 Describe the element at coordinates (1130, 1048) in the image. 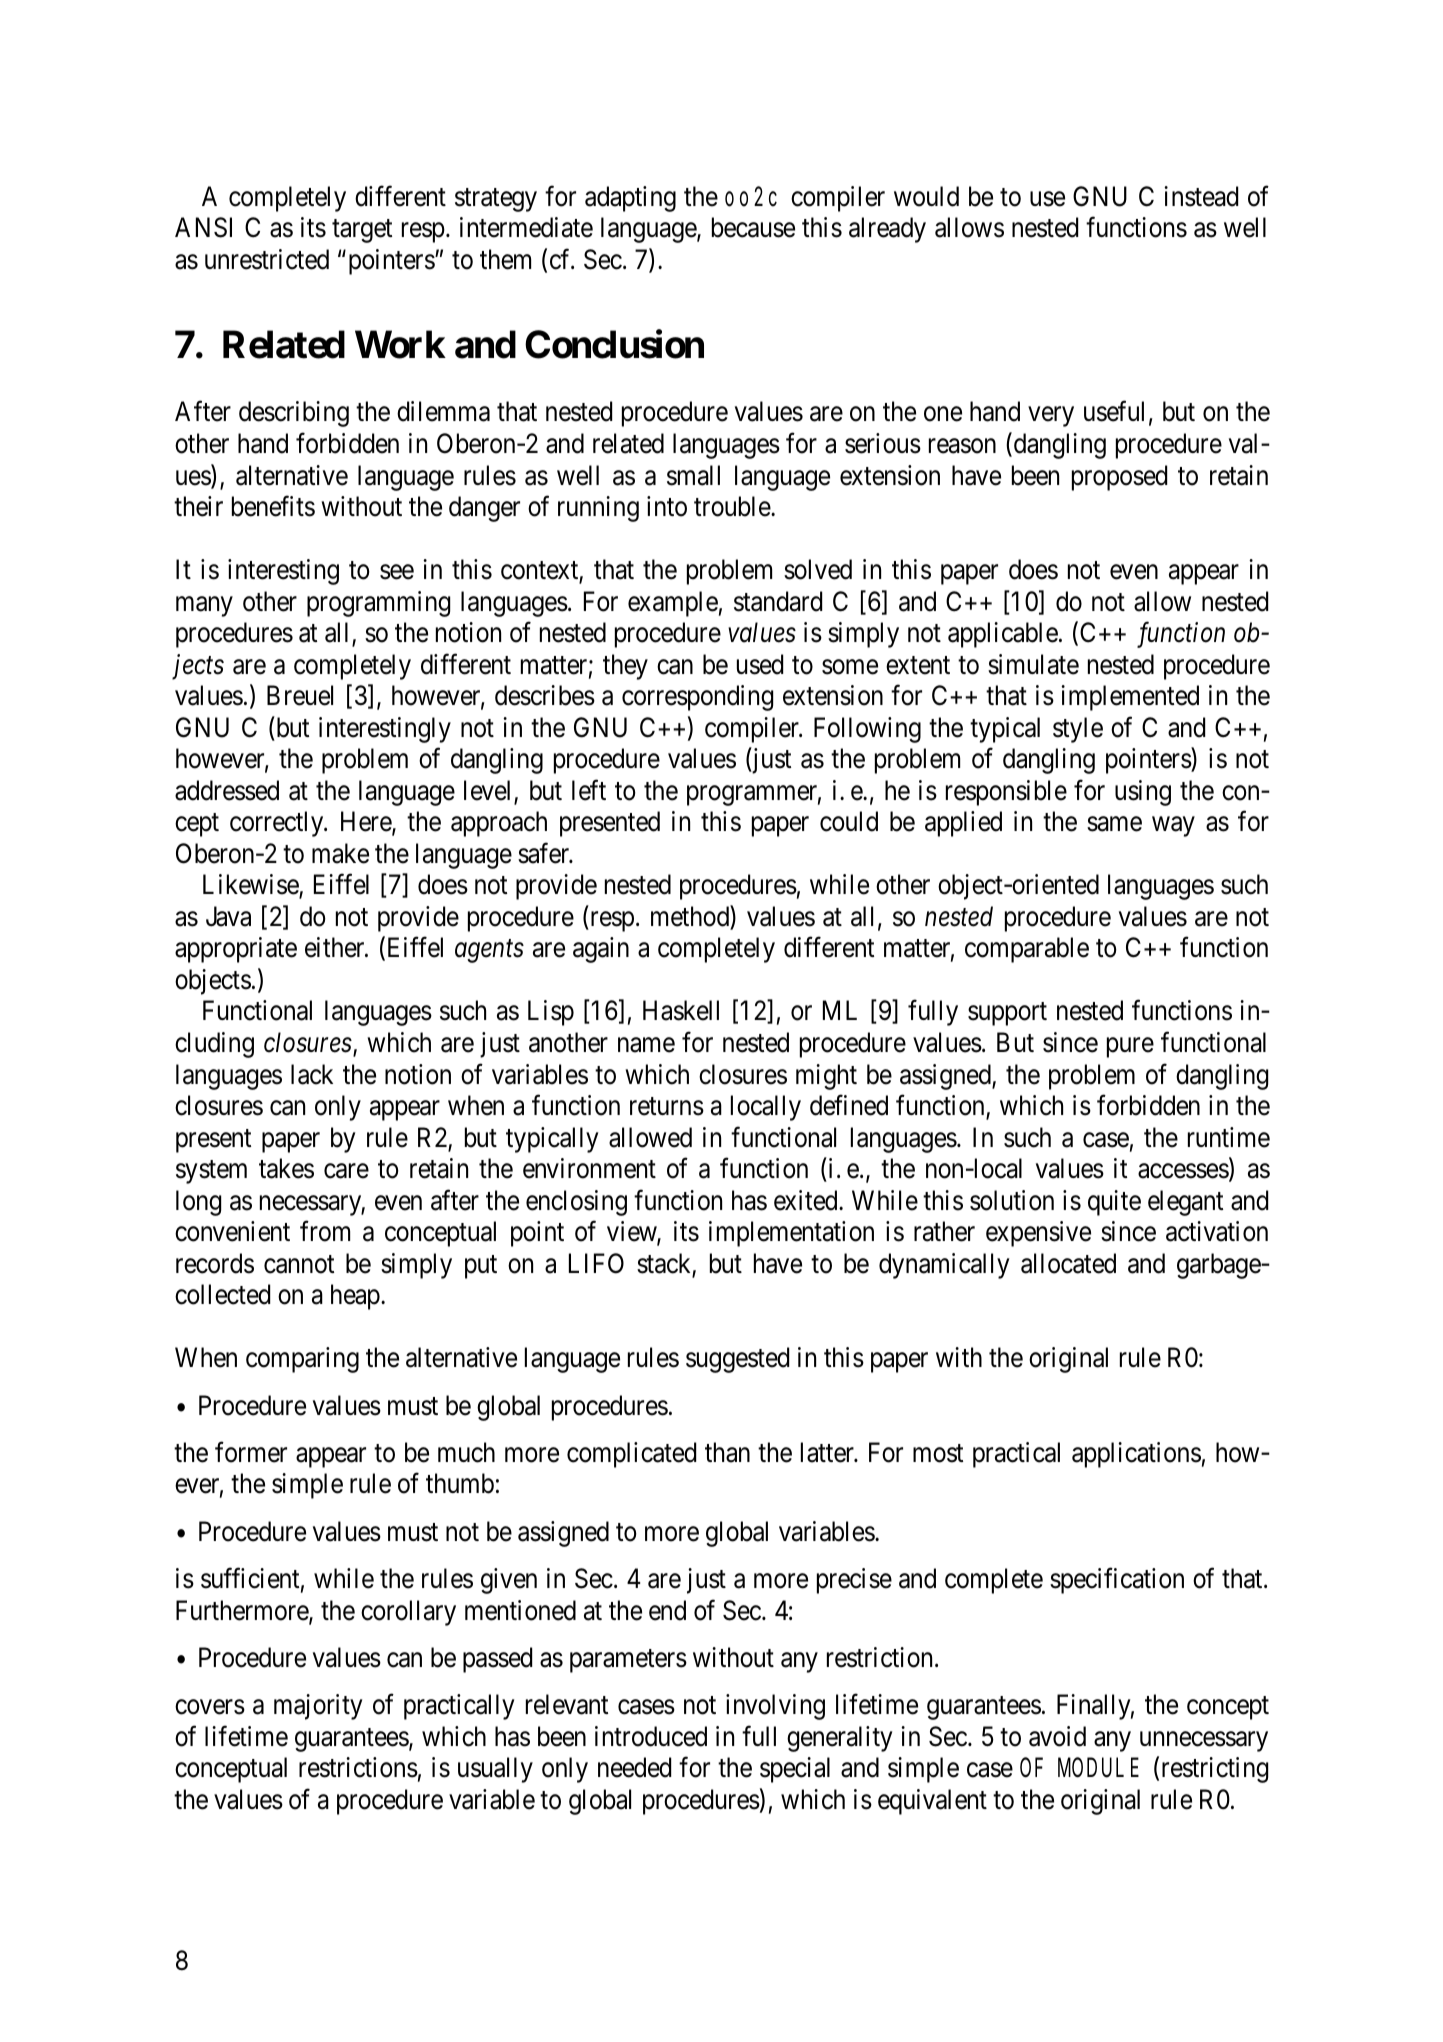

I see `pure` at that location.
